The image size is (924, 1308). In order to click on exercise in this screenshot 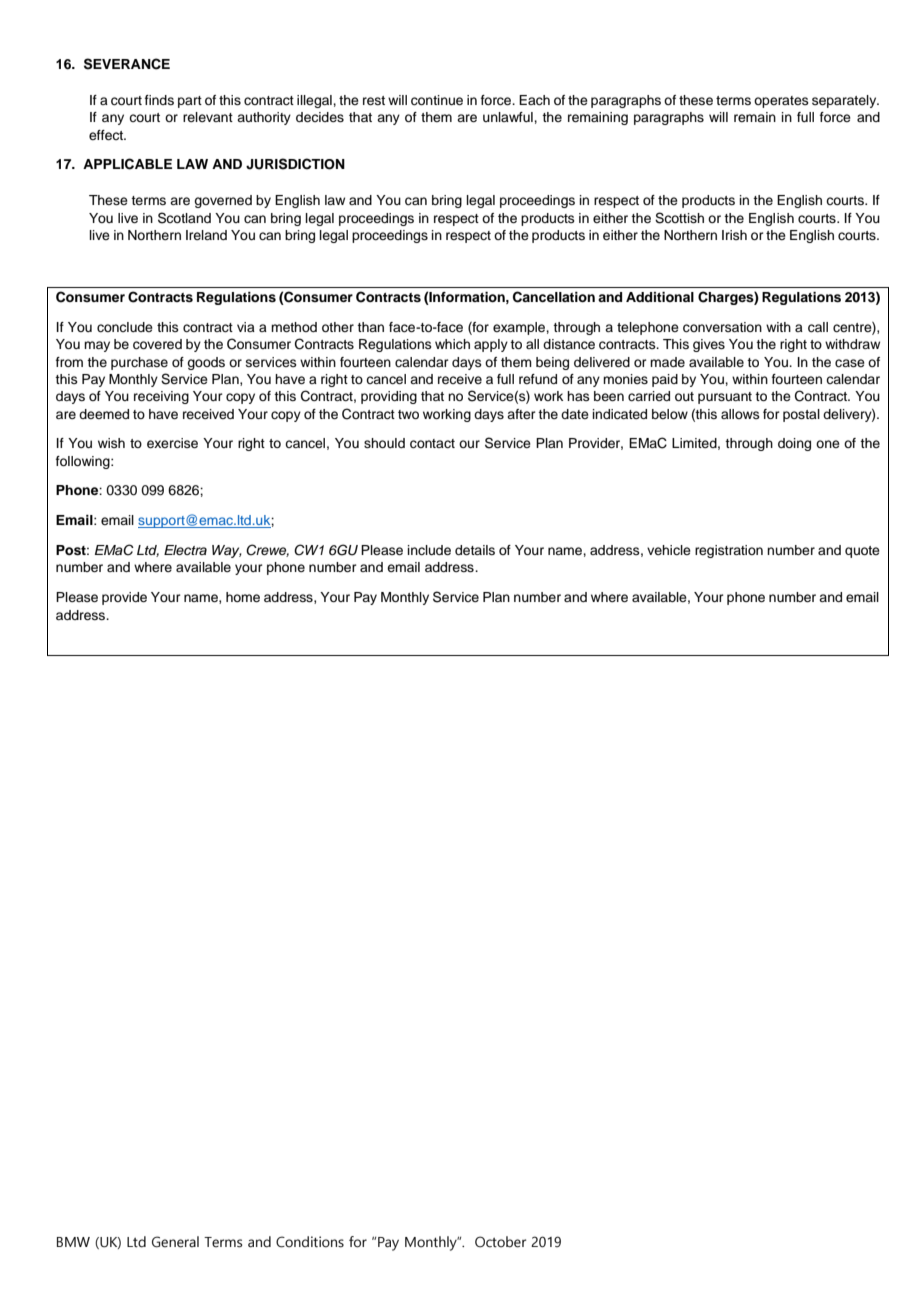, I will do `click(172, 443)`.
